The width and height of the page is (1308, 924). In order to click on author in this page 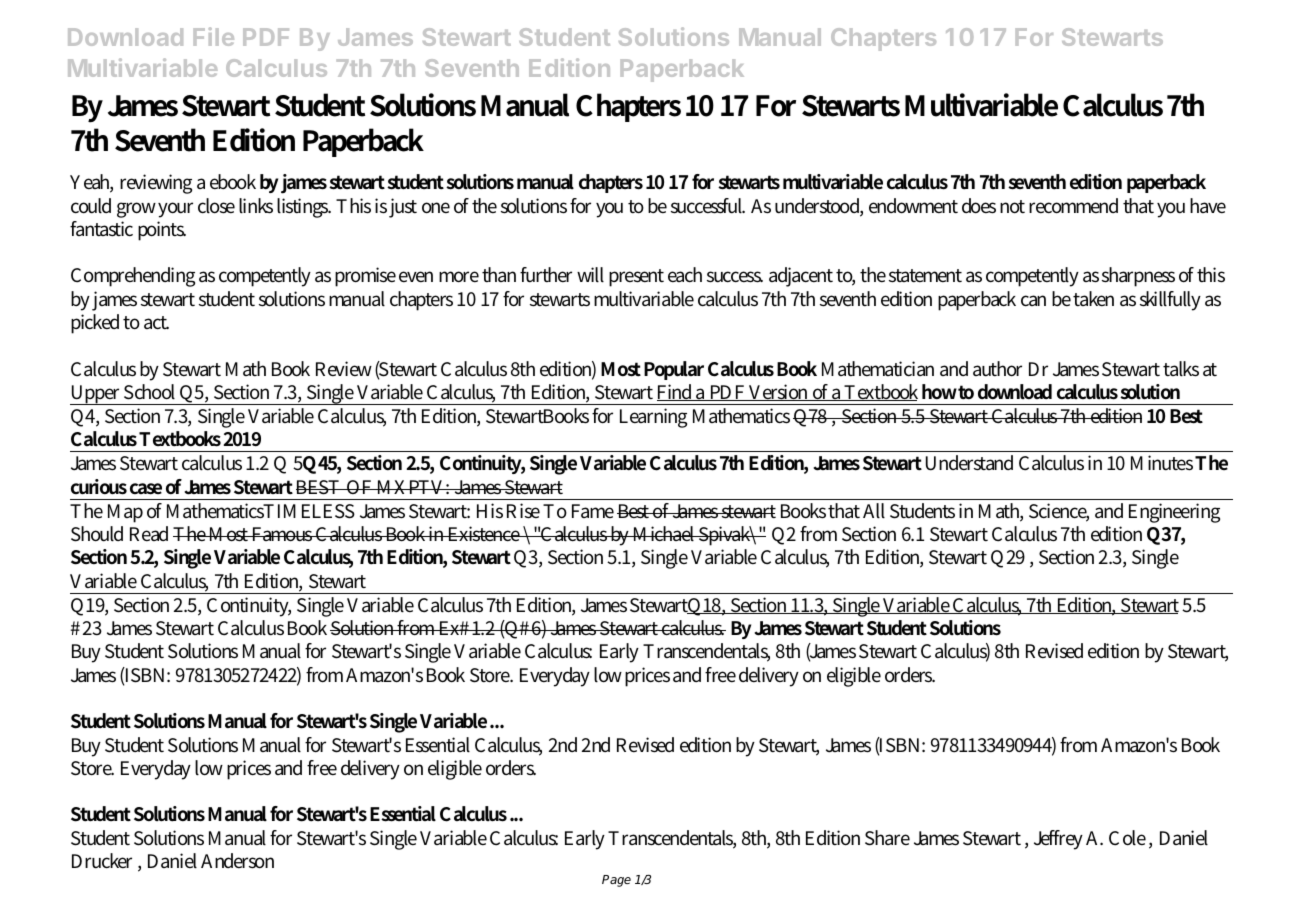, I will do `click(997, 369)`.
